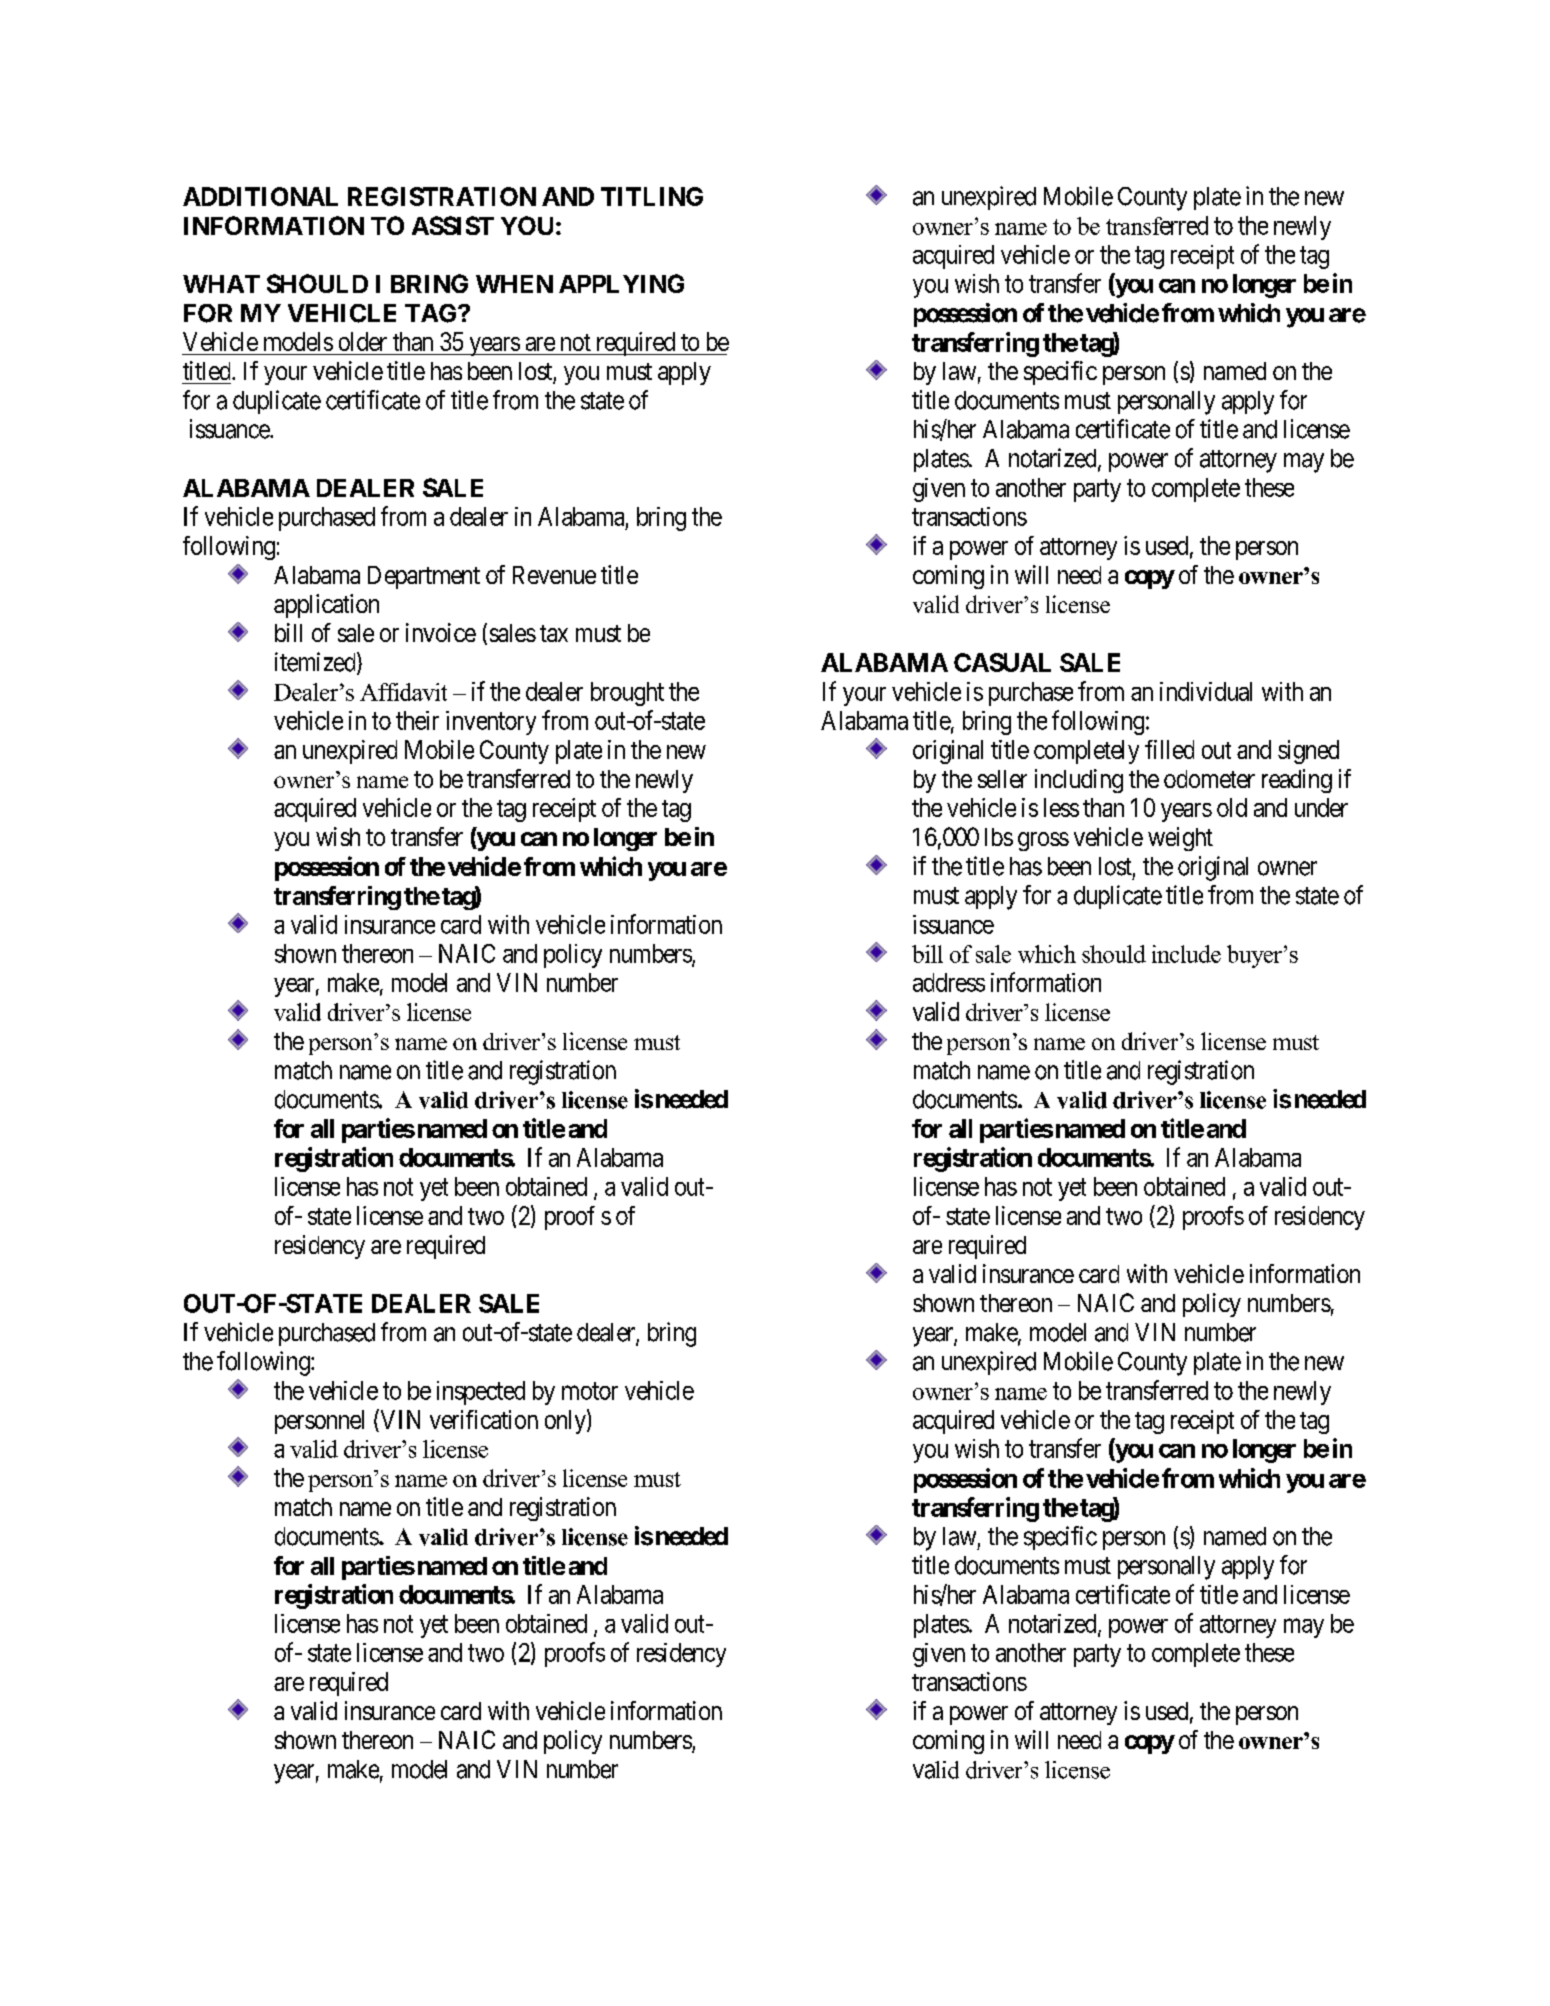 The image size is (1550, 2006). I want to click on seller, so click(1002, 779).
